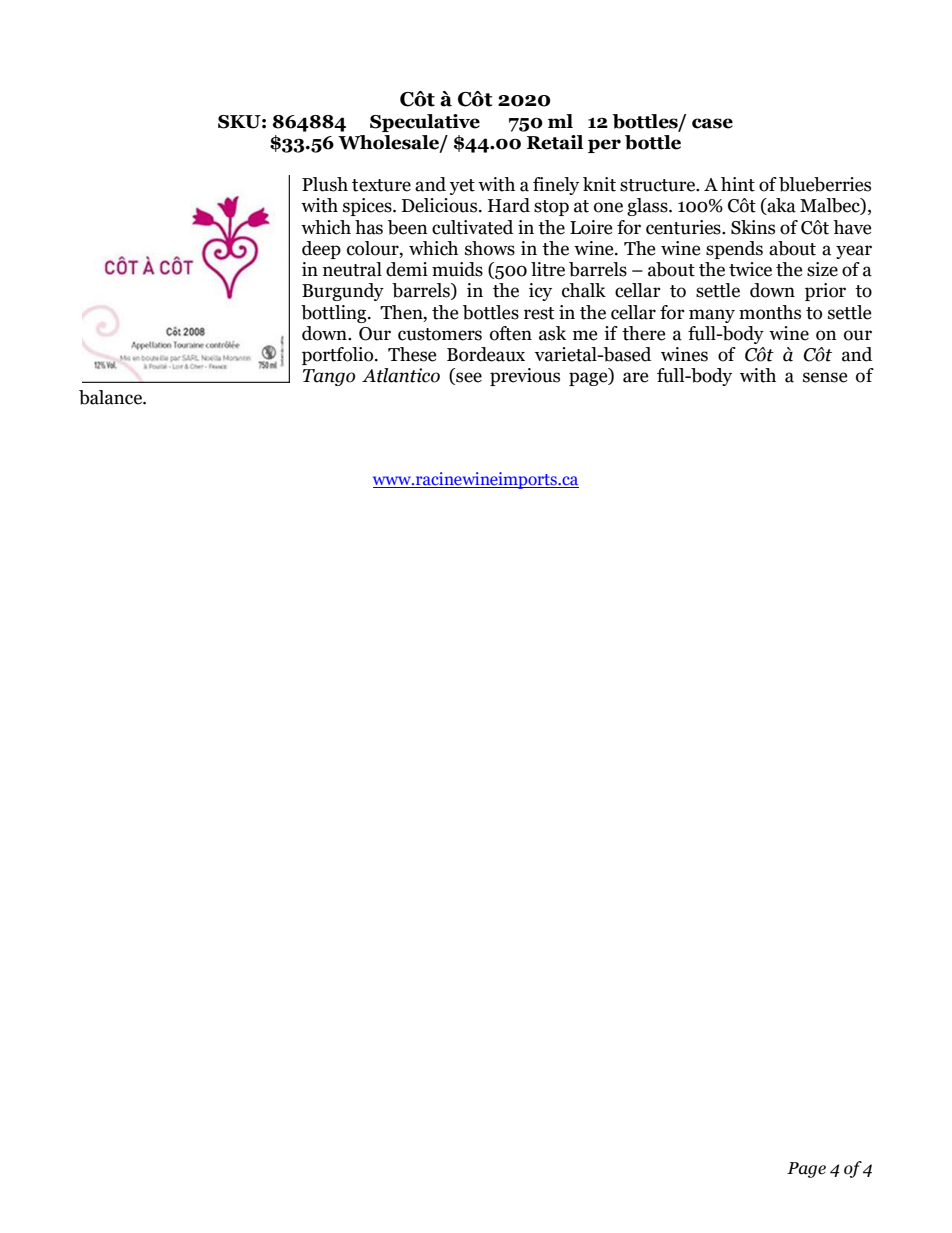 This document has width=952, height=1233. Describe the element at coordinates (111, 397) in the document. I see `balance` at that location.
